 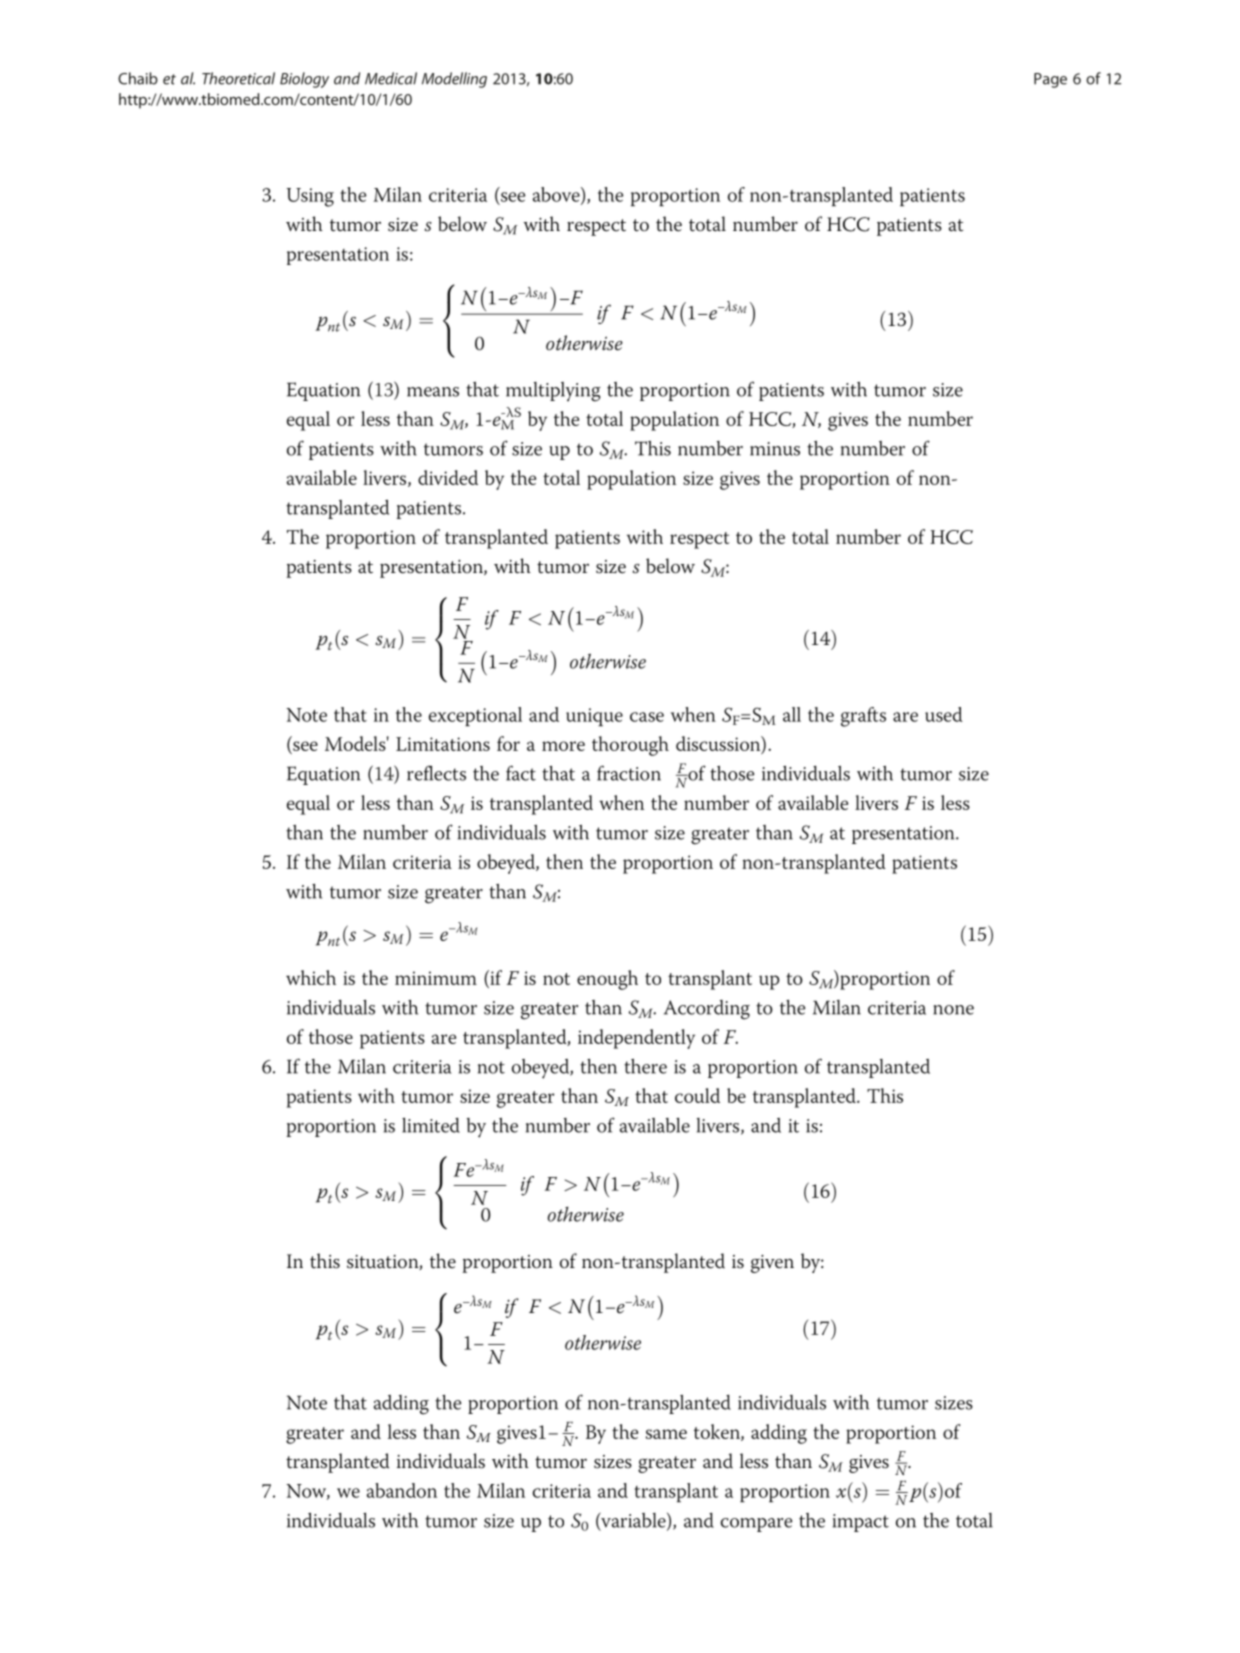 I want to click on minus, so click(x=775, y=449).
